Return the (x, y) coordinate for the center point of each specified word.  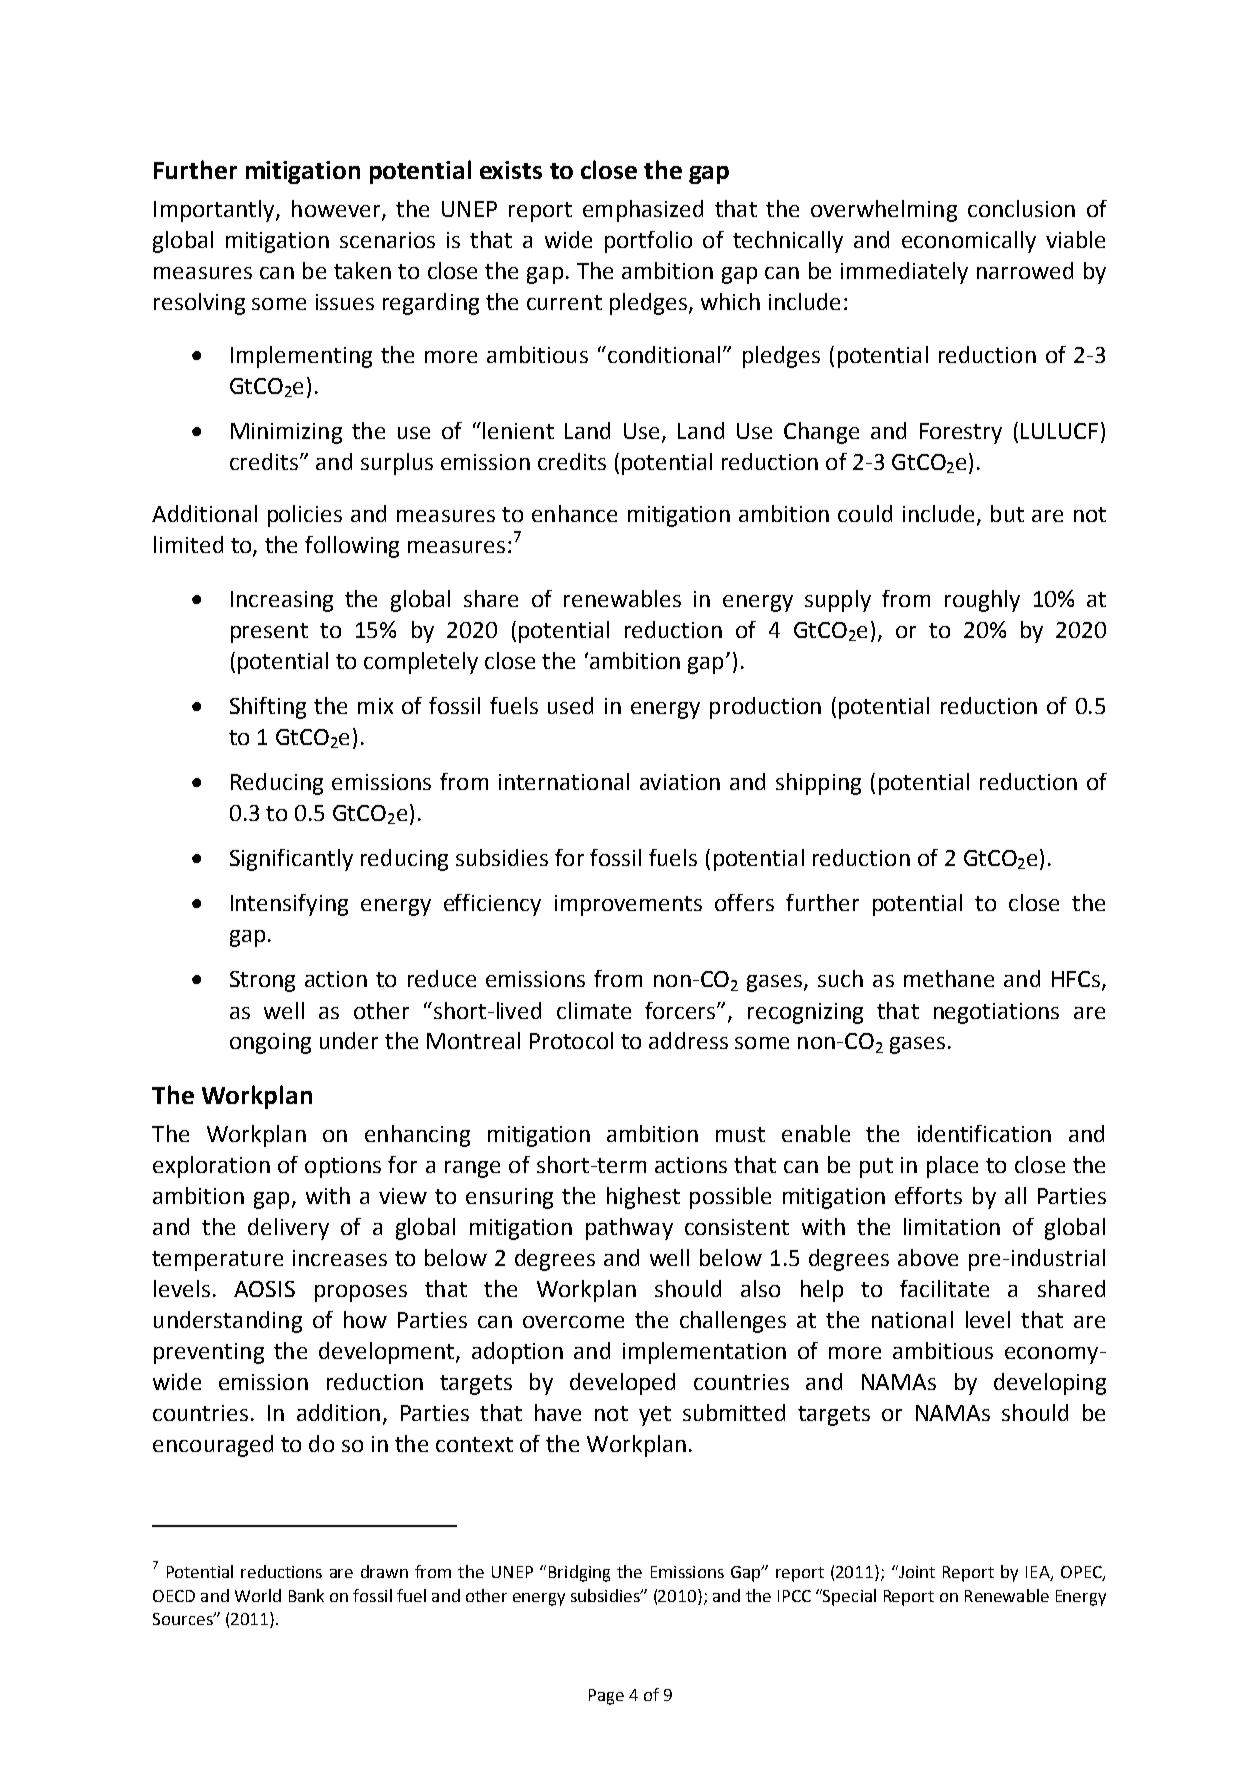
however (337, 209)
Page (606, 1697)
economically (969, 242)
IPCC (794, 1596)
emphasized (643, 211)
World (258, 1595)
